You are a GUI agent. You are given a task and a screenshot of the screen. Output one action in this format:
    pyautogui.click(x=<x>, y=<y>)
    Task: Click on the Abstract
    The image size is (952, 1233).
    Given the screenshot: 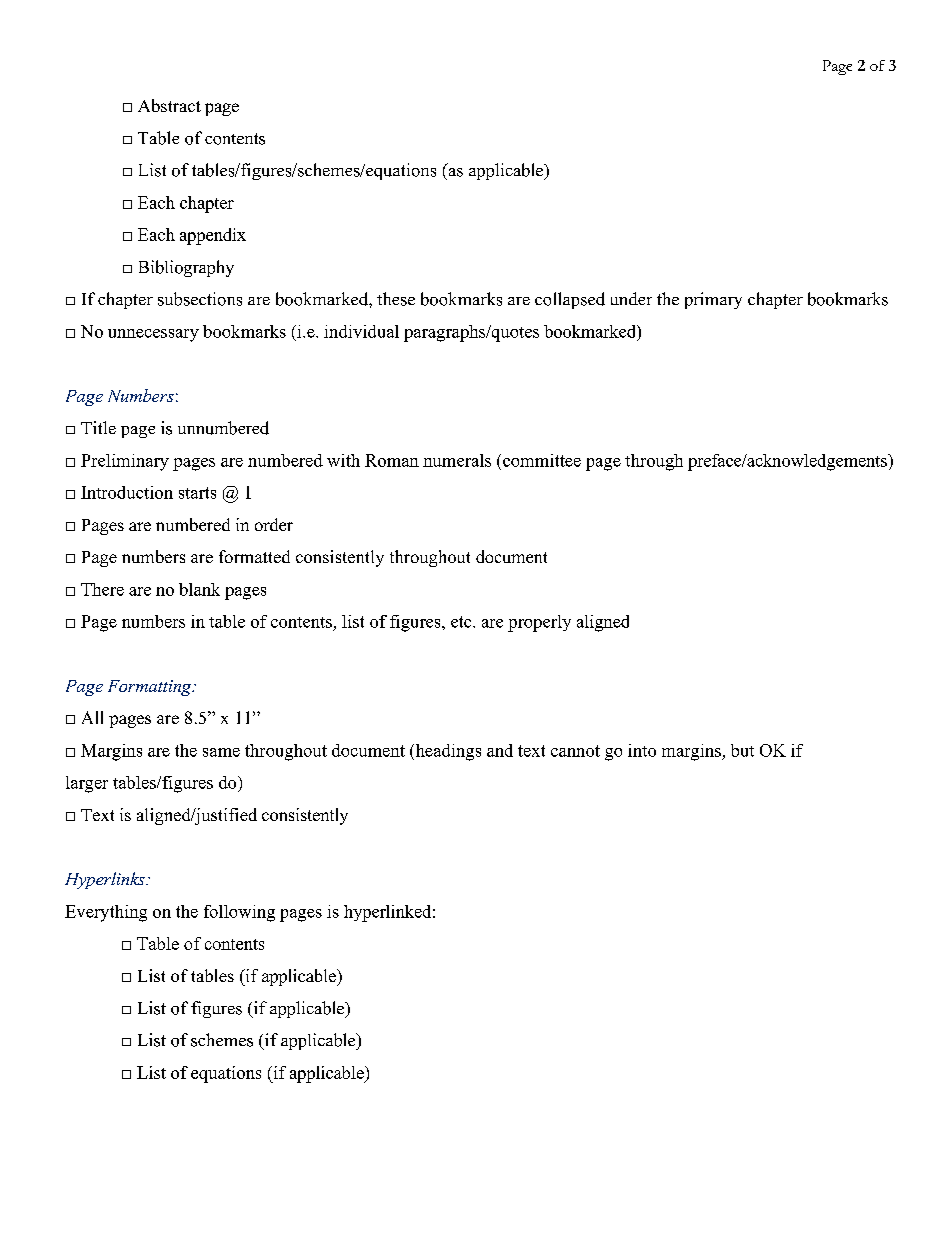 What is the action you would take?
    pyautogui.click(x=169, y=105)
